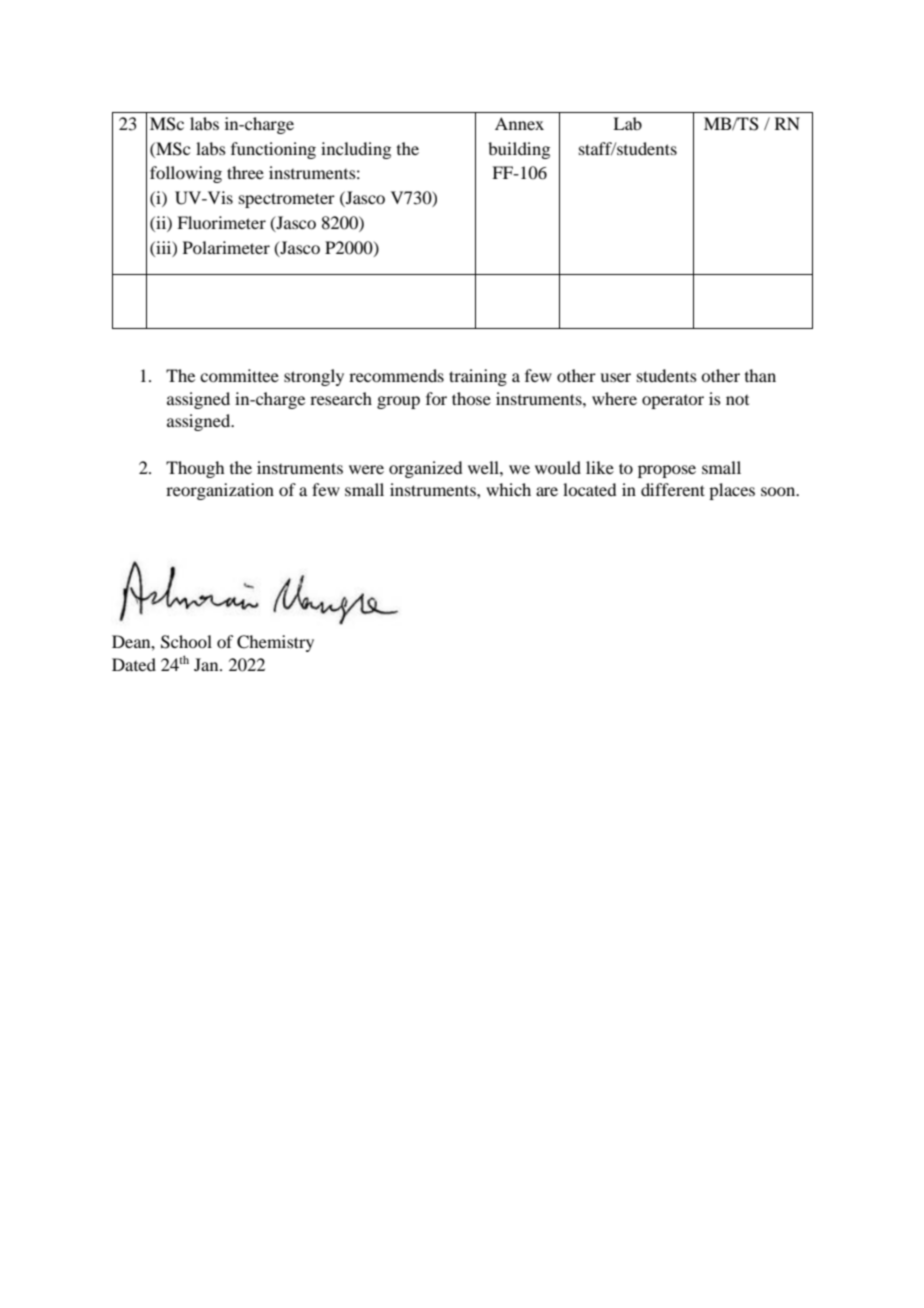 The width and height of the page is (924, 1308). Describe the element at coordinates (226, 247) in the page. I see `Polarimeter` at that location.
